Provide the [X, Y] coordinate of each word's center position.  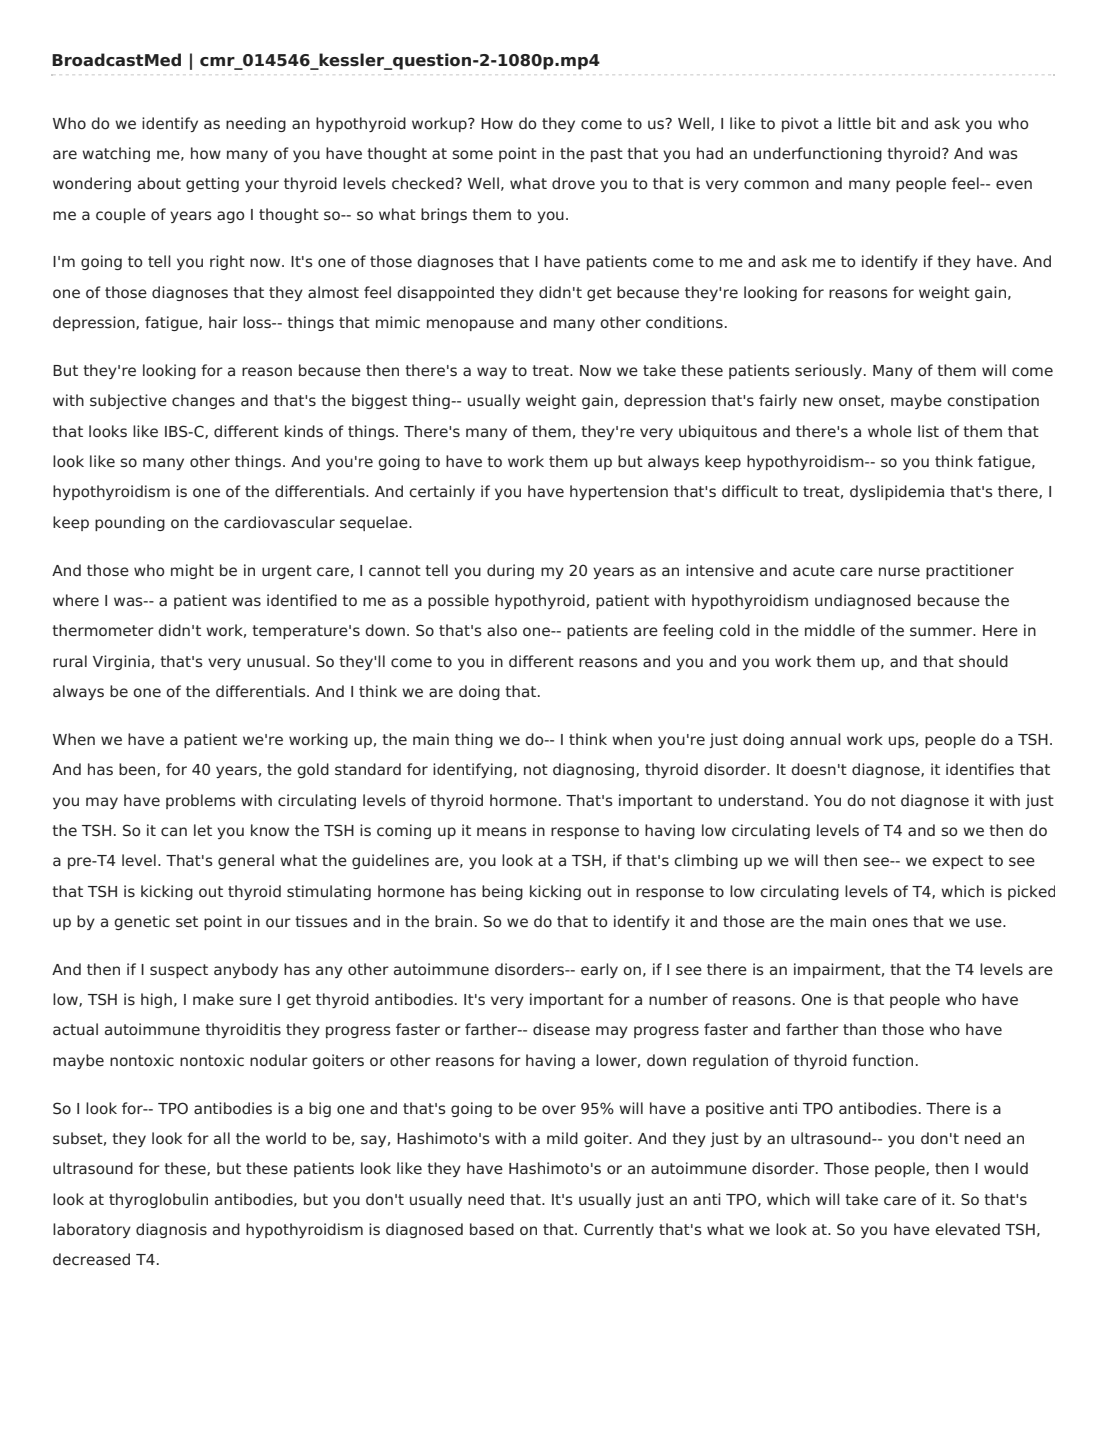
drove [573, 183]
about [159, 183]
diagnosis [171, 1230]
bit [886, 123]
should [983, 661]
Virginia [121, 662]
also [502, 630]
